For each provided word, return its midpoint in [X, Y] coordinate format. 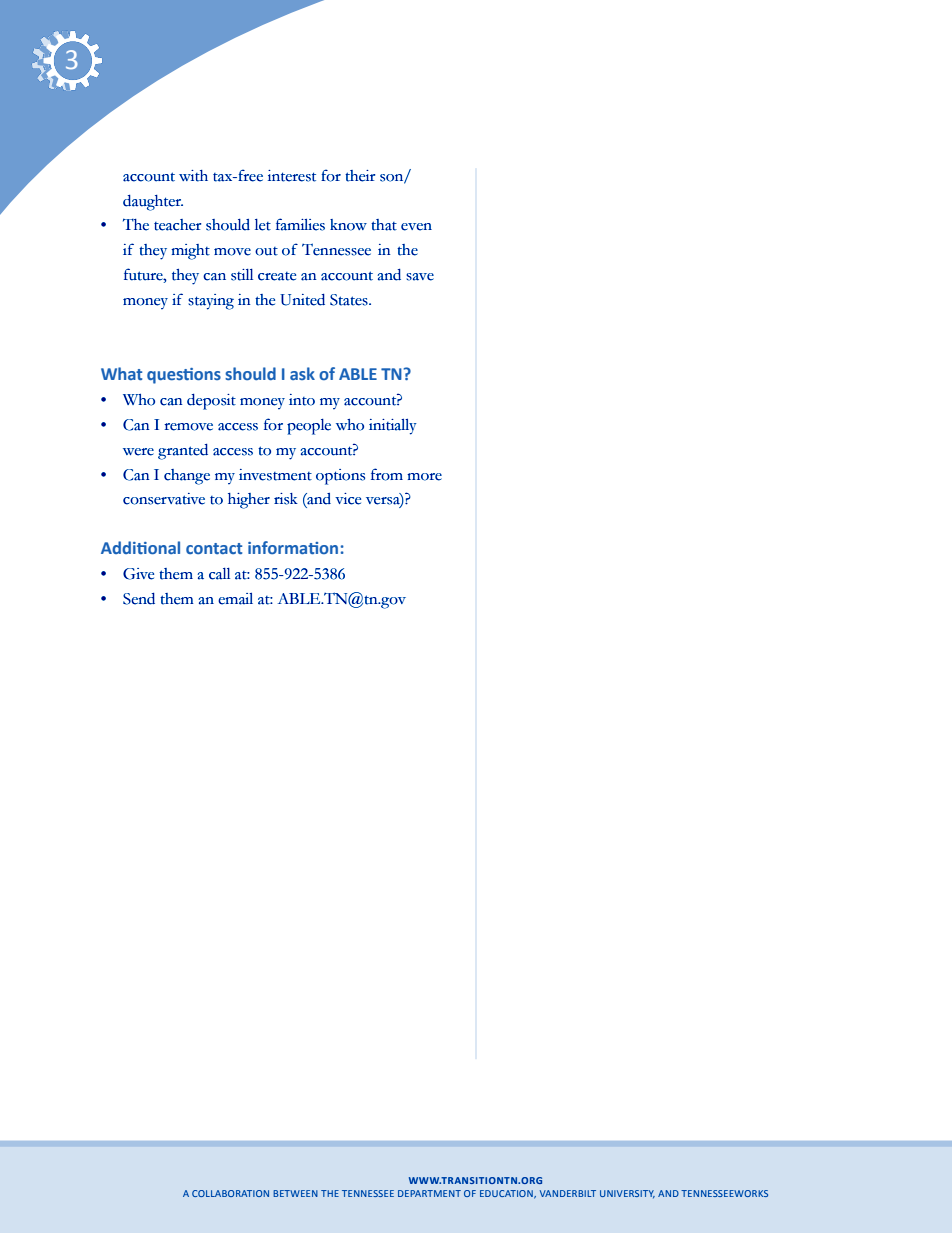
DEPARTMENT [429, 1193]
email [235, 599]
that [384, 225]
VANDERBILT [568, 1193]
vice [348, 499]
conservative [164, 499]
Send [139, 599]
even [416, 227]
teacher [177, 225]
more [424, 477]
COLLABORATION [230, 1193]
